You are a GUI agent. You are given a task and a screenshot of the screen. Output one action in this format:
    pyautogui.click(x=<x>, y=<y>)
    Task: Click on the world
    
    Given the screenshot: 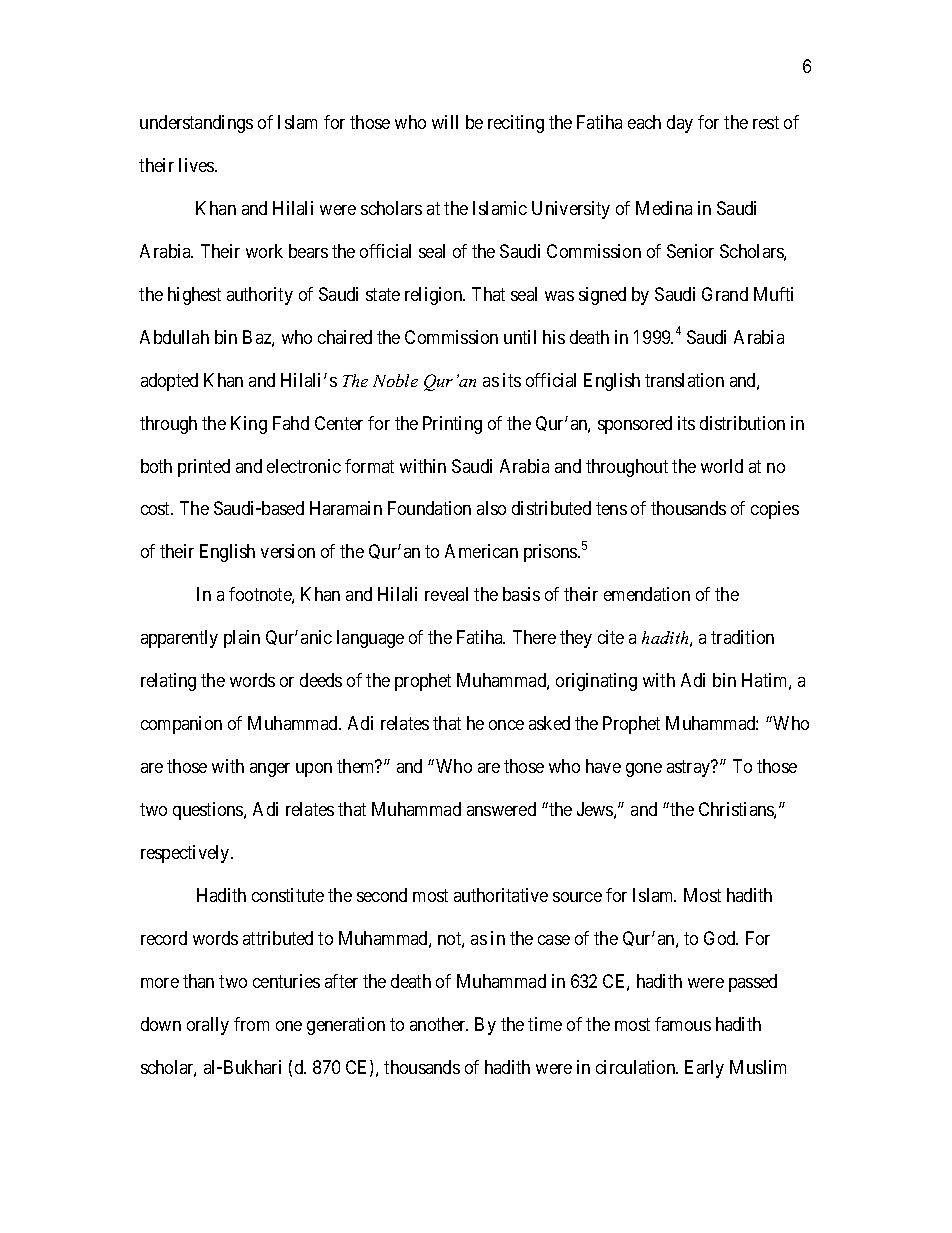 What is the action you would take?
    pyautogui.click(x=722, y=466)
